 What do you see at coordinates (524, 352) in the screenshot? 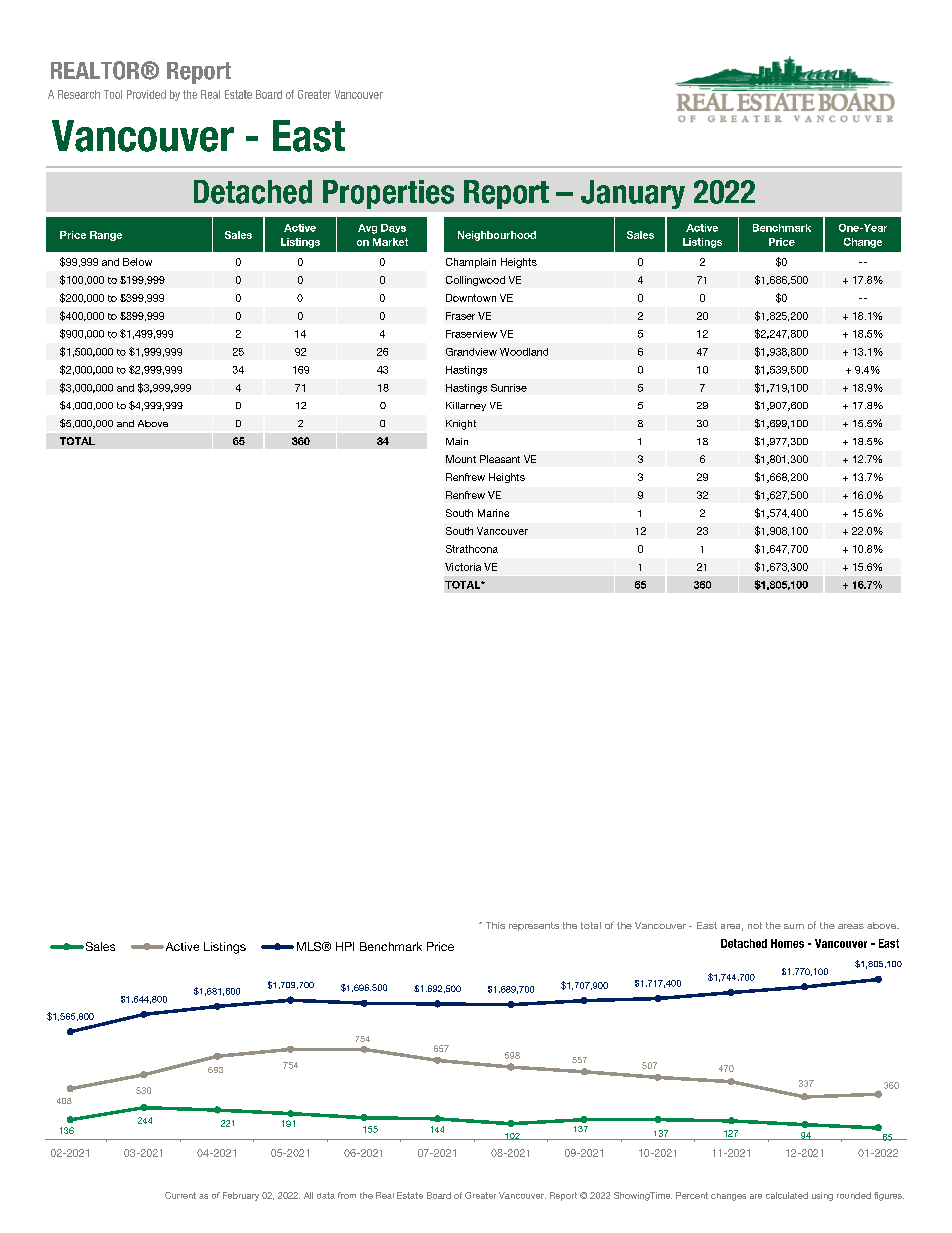
I see `Woodland` at bounding box center [524, 352].
